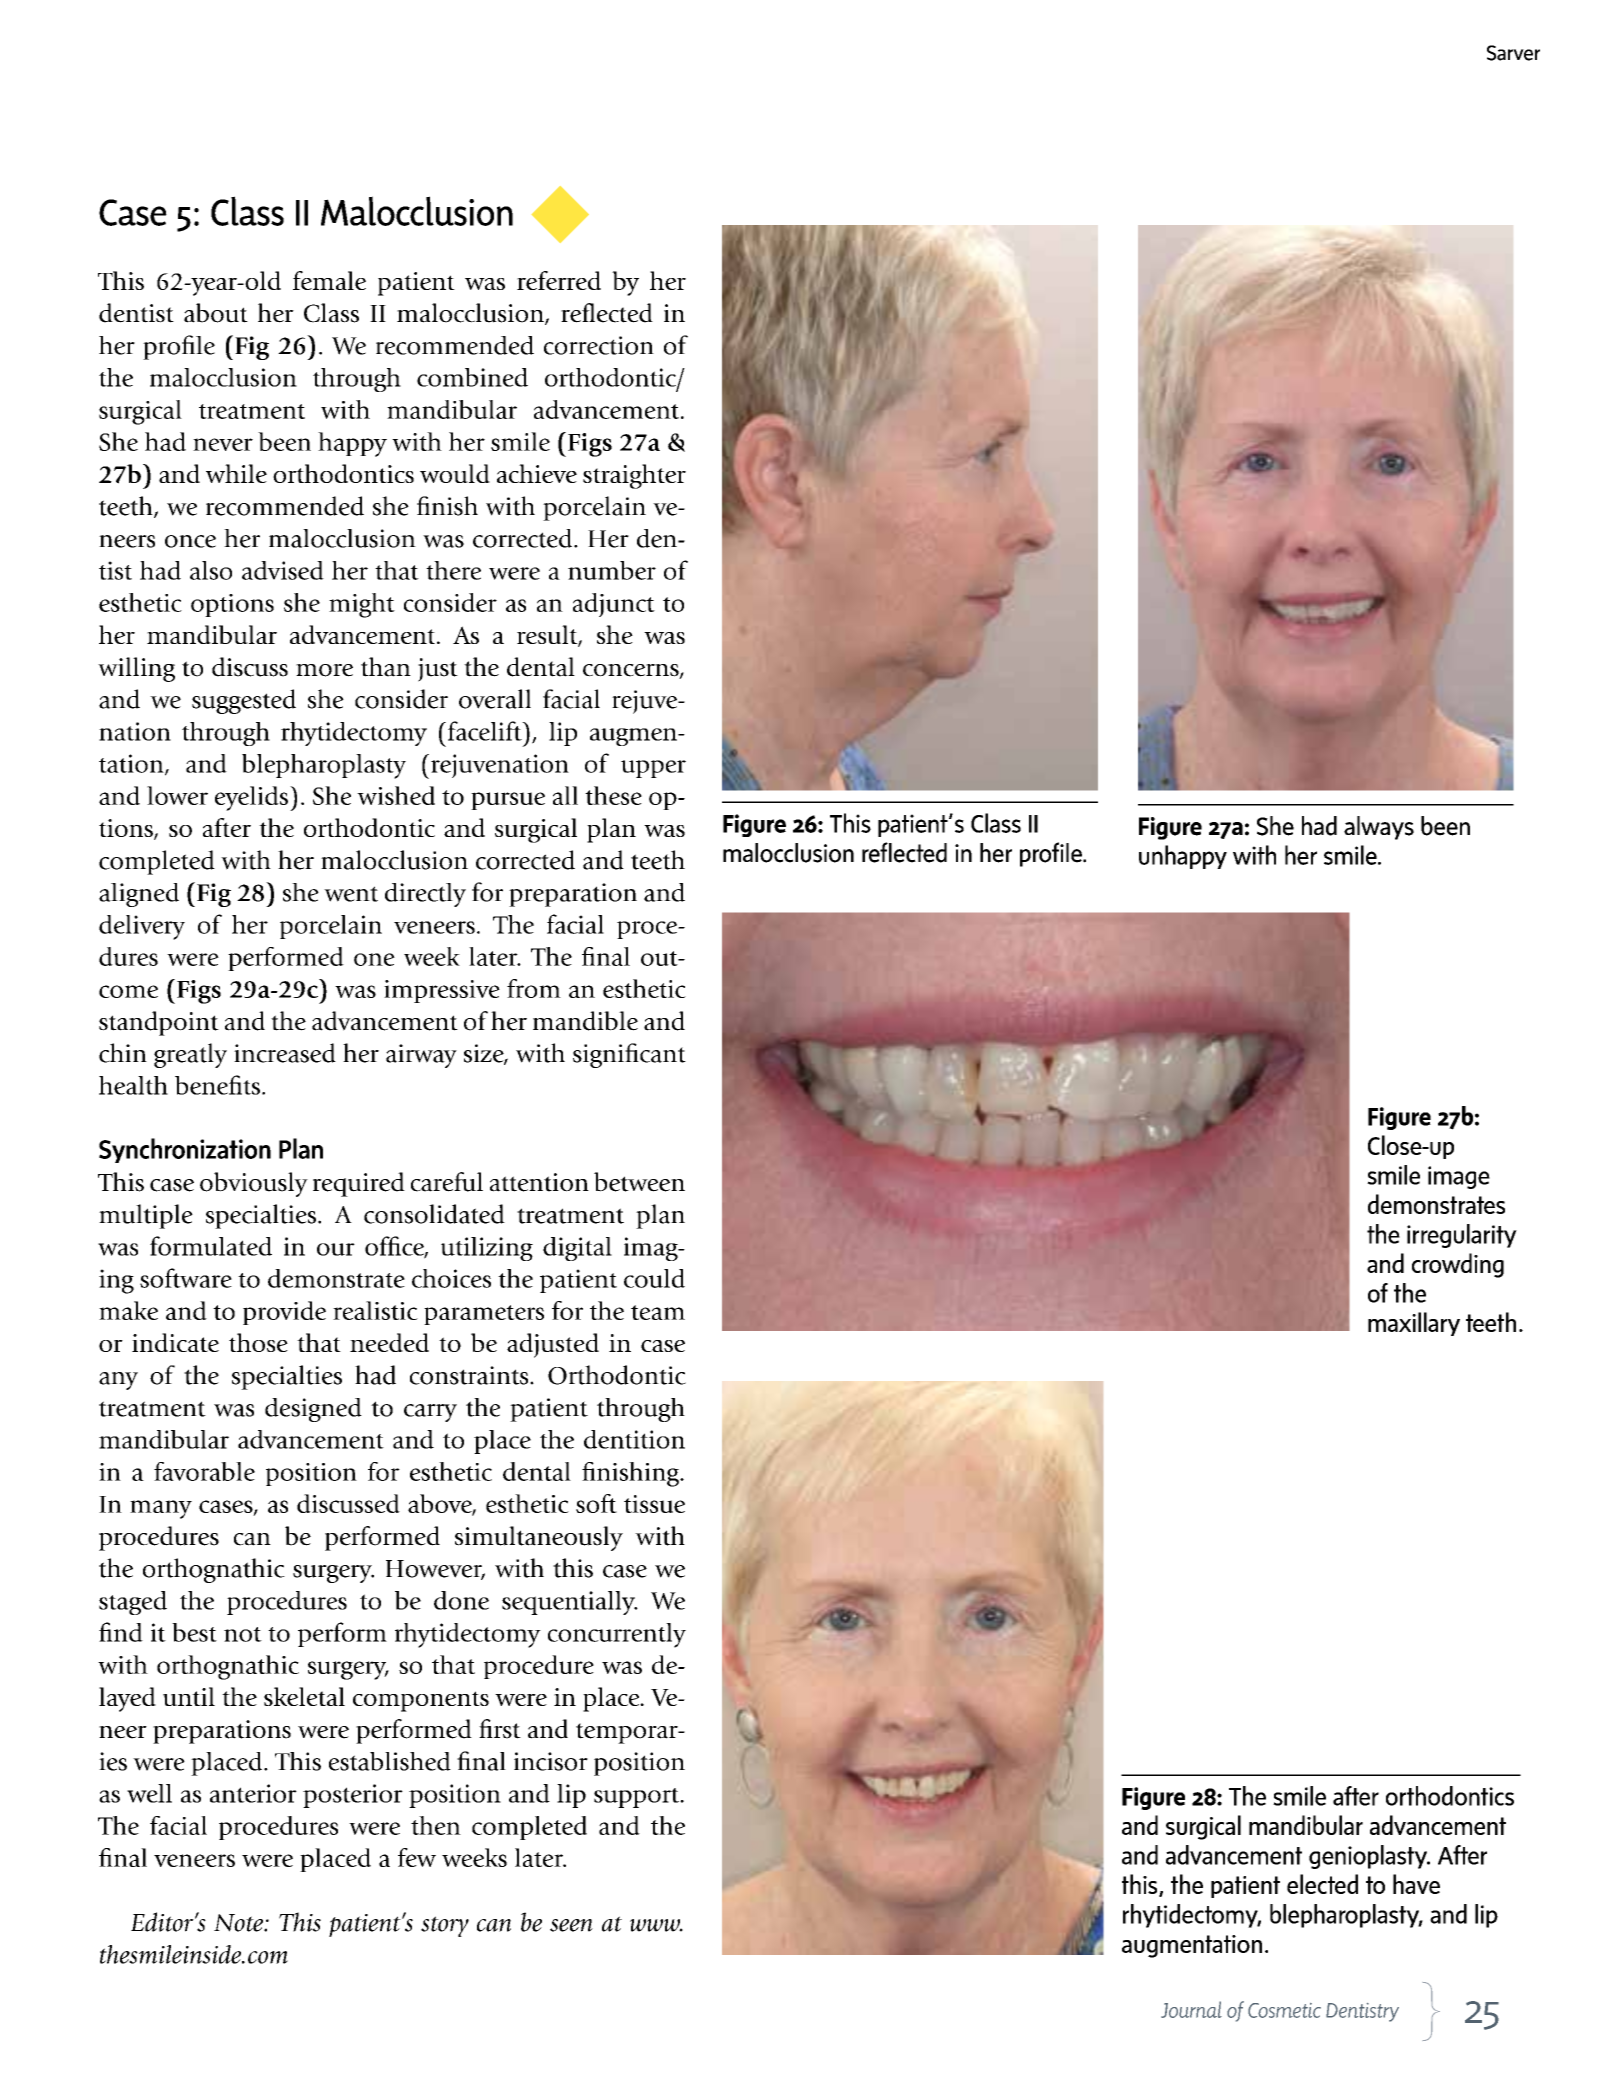 This screenshot has height=2100, width=1617. I want to click on irregularity, so click(1462, 1236).
